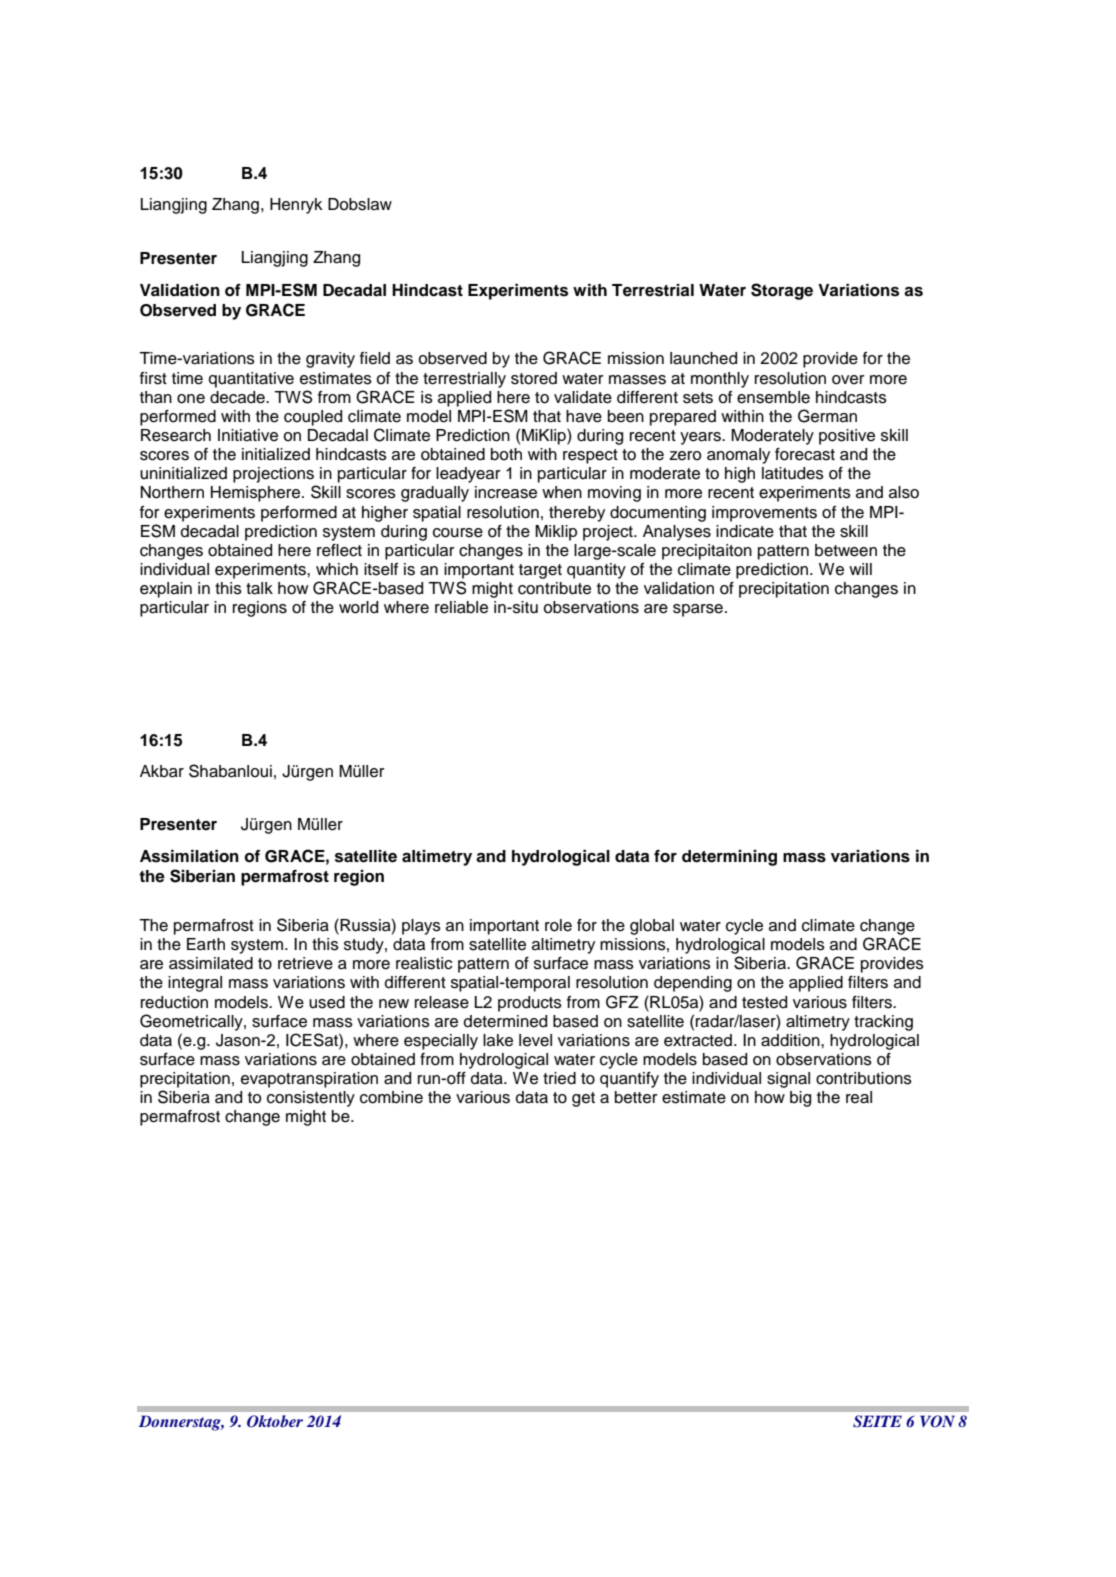  What do you see at coordinates (937, 1421) in the screenshot?
I see `VON` at bounding box center [937, 1421].
